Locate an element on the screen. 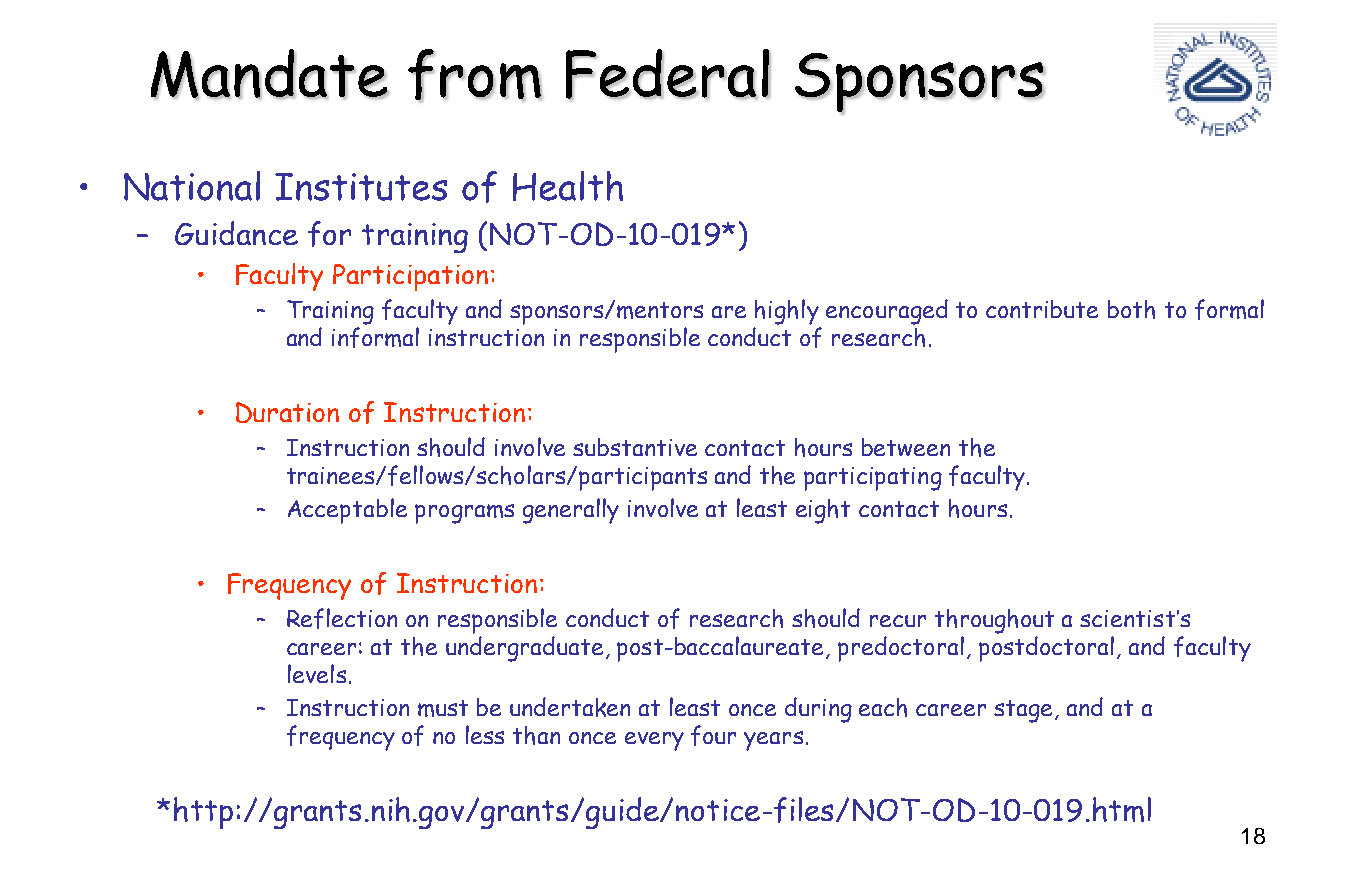  every is located at coordinates (654, 741).
